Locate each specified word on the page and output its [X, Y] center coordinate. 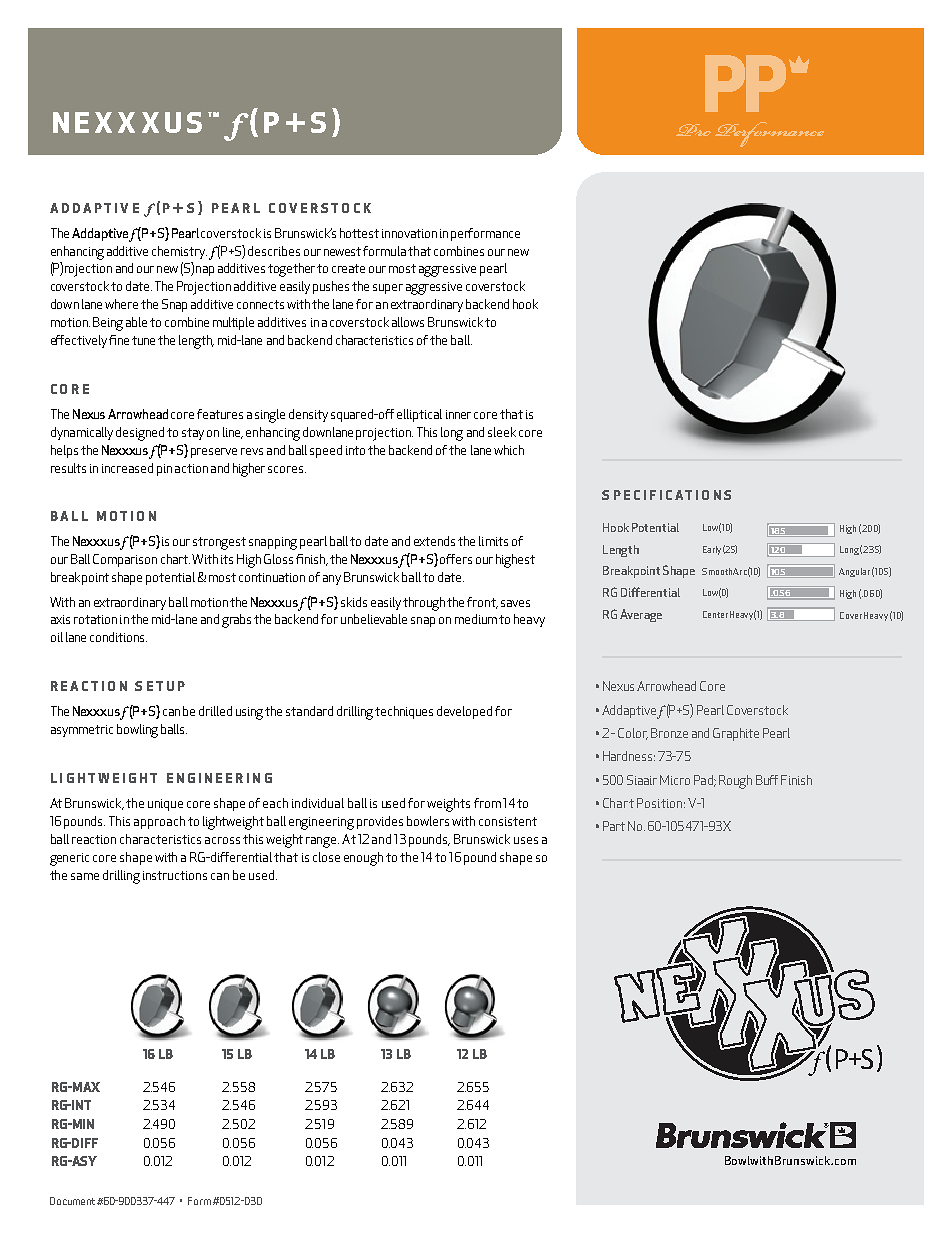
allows [408, 322]
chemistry [179, 252]
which [509, 450]
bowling [137, 731]
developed [464, 712]
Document [72, 1201]
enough [363, 859]
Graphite [736, 734]
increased [127, 468]
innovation [409, 233]
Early [712, 550]
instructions [175, 875]
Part [614, 826]
